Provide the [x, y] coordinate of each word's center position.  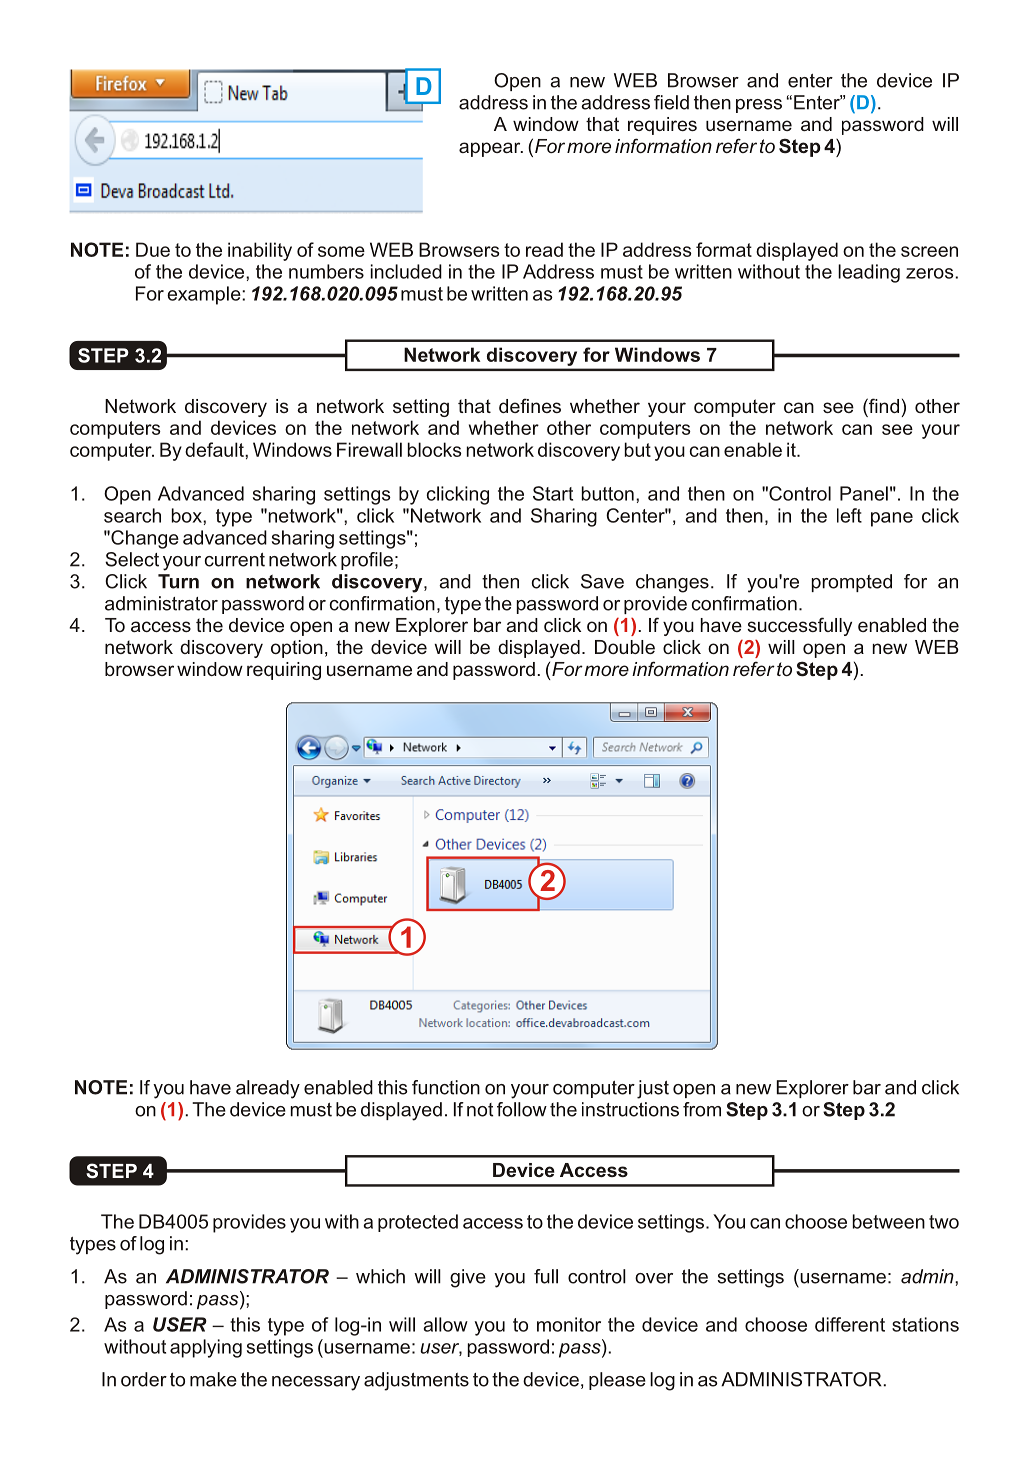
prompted [852, 583]
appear [491, 149]
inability [260, 251]
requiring [284, 671]
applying [206, 1348]
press [759, 106]
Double [625, 647]
